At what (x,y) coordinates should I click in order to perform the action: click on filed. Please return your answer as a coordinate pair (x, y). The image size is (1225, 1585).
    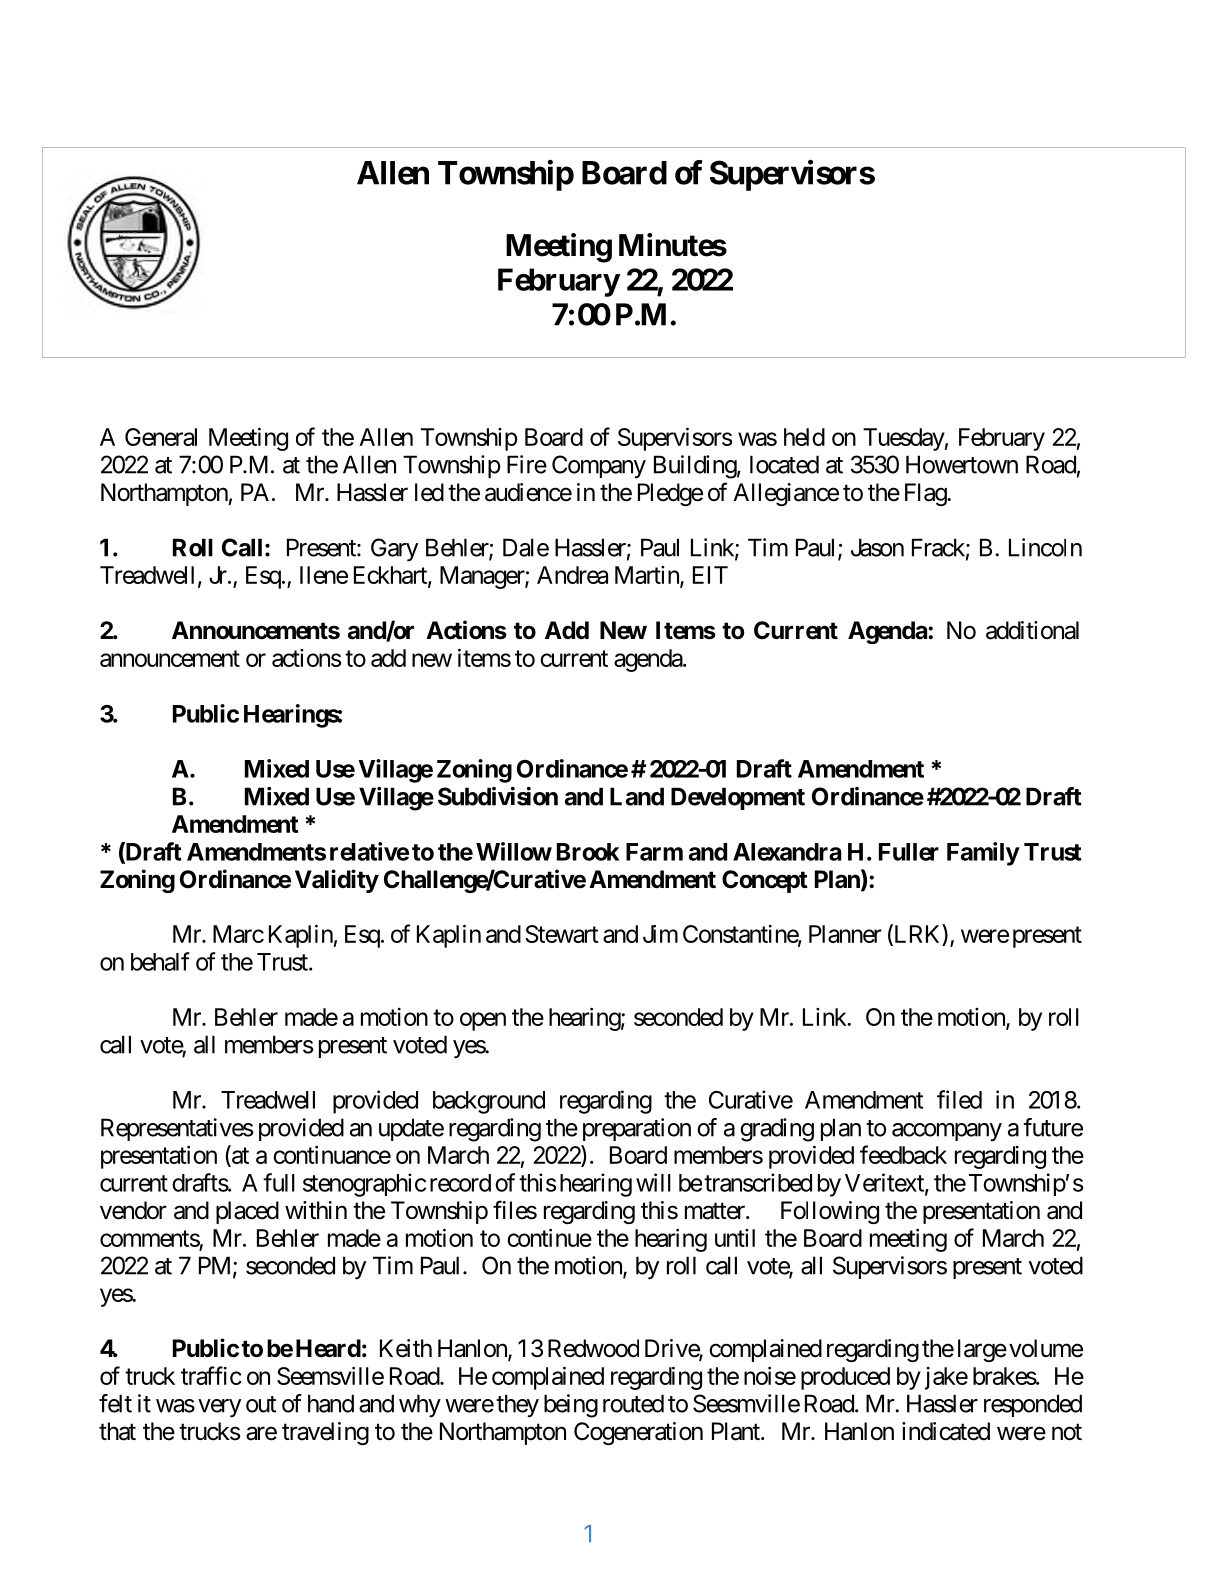
    Looking at the image, I should click on (959, 1099).
